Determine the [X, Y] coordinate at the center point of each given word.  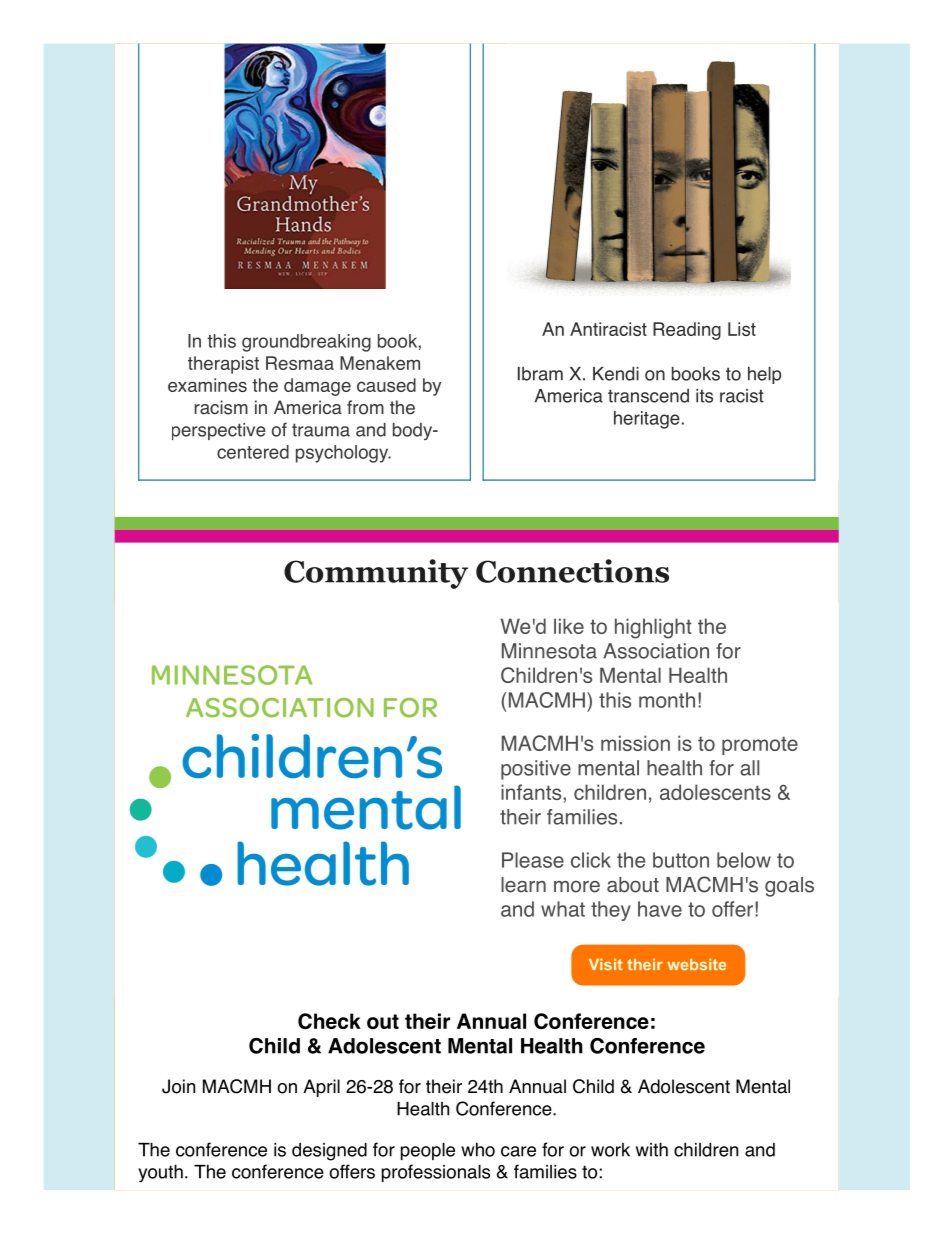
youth [160, 1173]
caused [386, 385]
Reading [687, 331]
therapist [223, 365]
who [478, 1149]
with [652, 1149]
